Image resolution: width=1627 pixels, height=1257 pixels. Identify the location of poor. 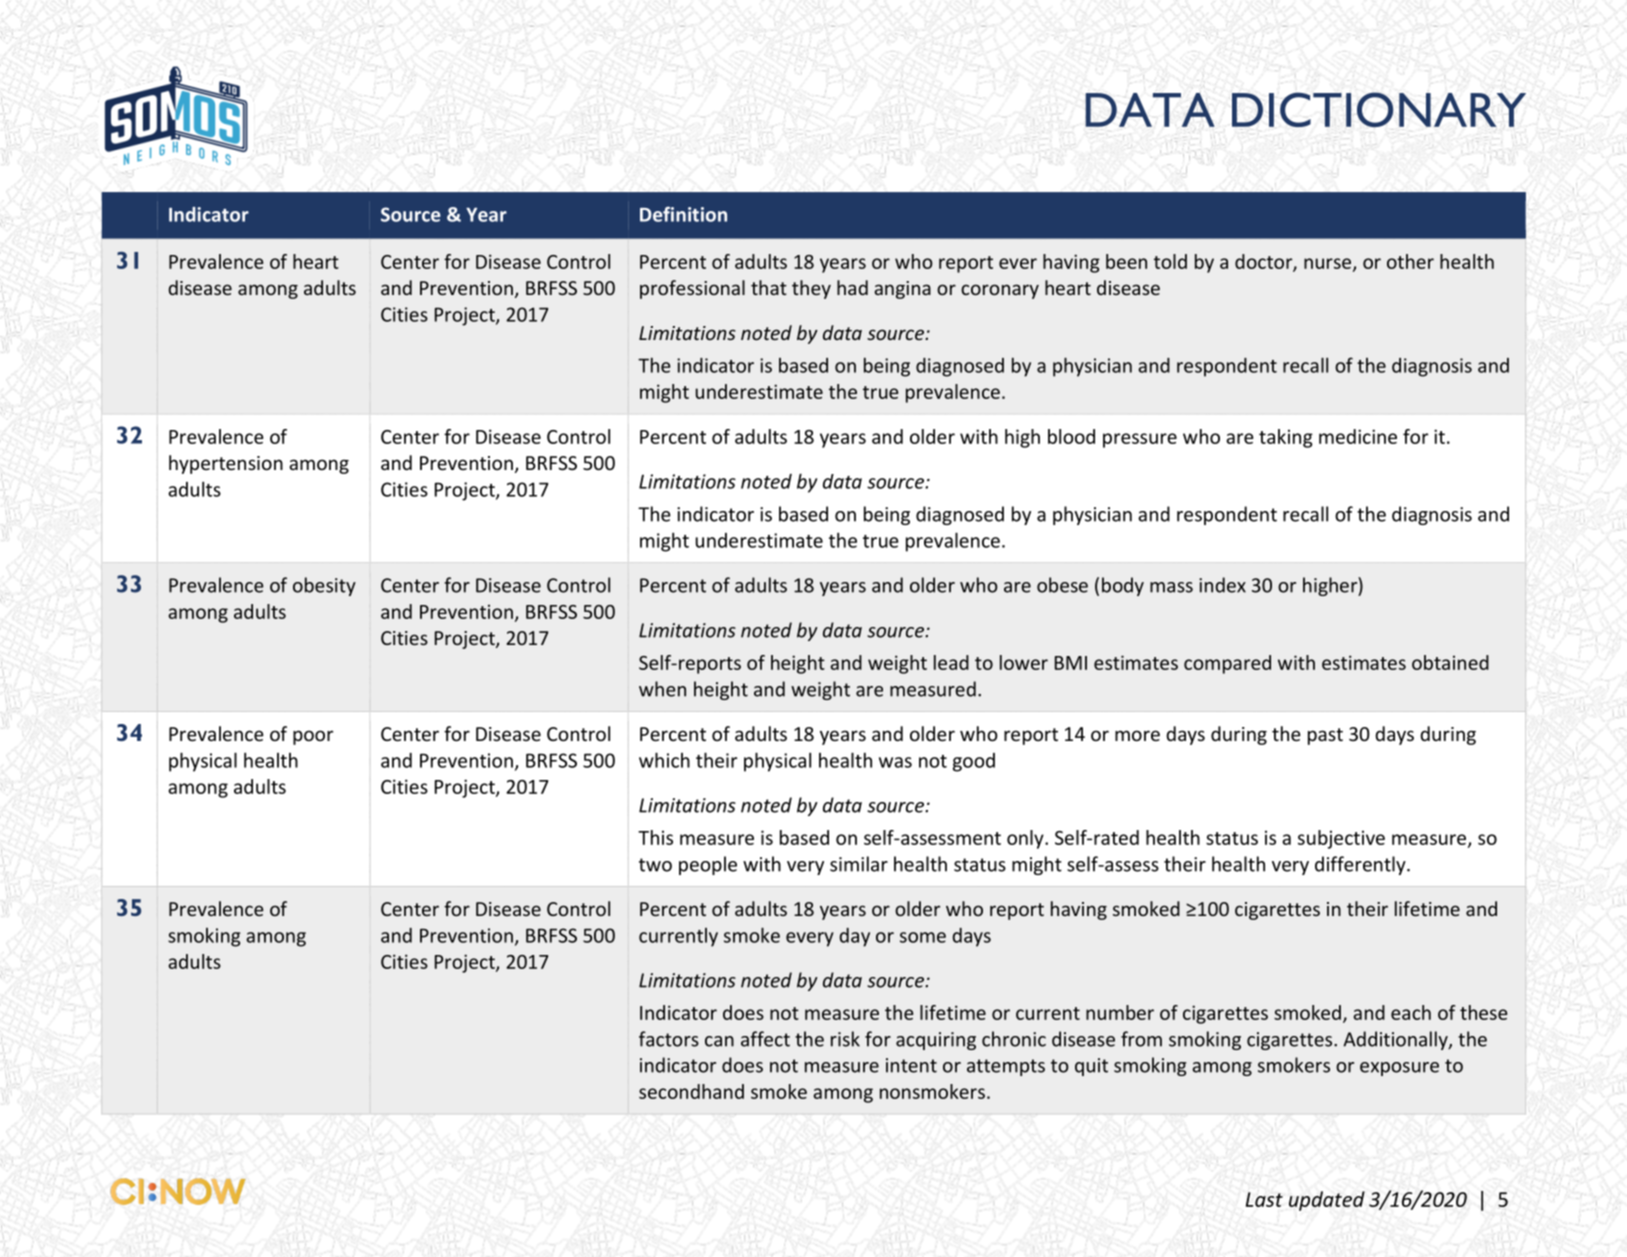
(313, 737).
